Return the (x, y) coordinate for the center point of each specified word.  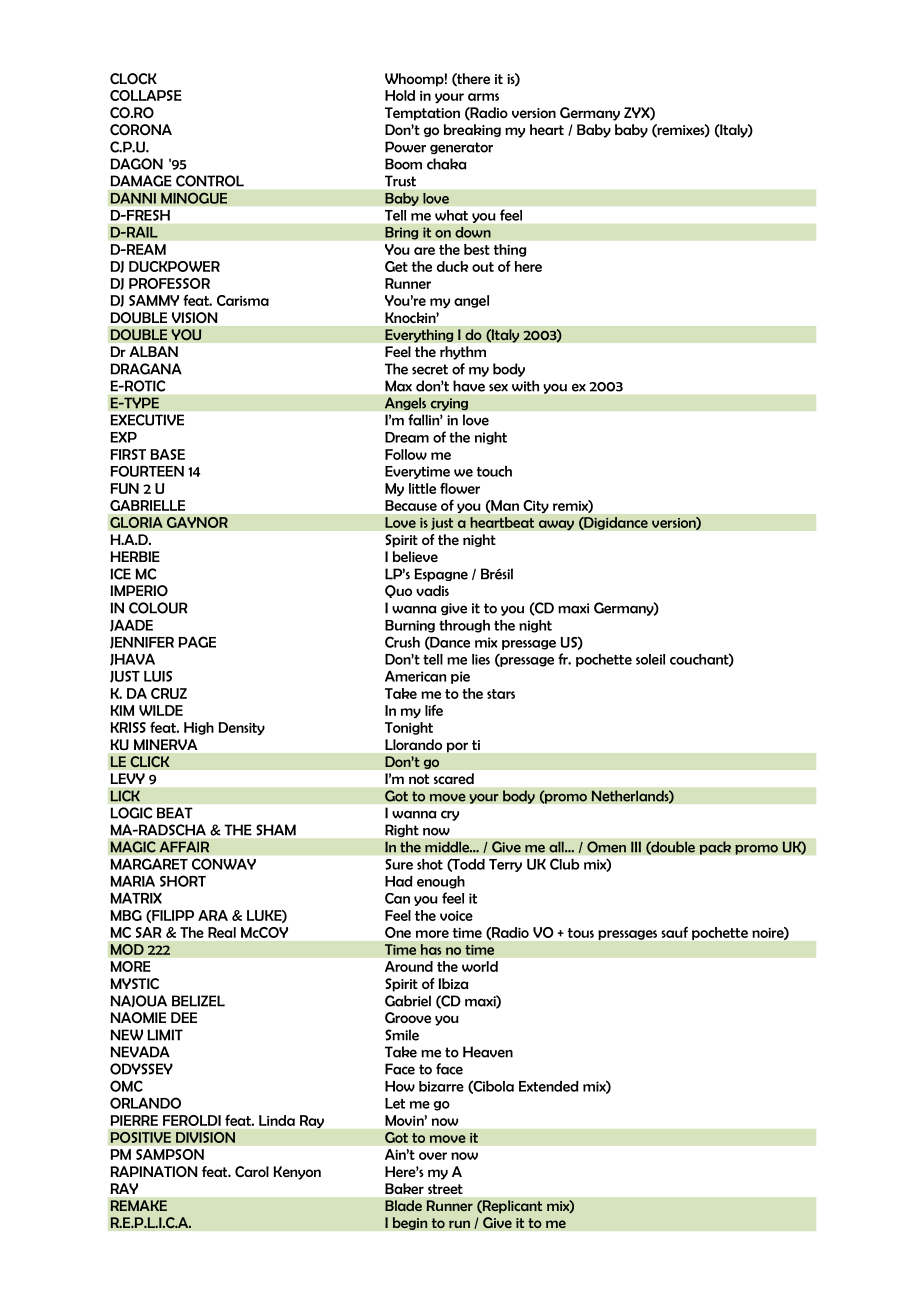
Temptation (422, 114)
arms (483, 97)
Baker (404, 1188)
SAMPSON (170, 1154)
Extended (549, 1086)
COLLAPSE (146, 95)
